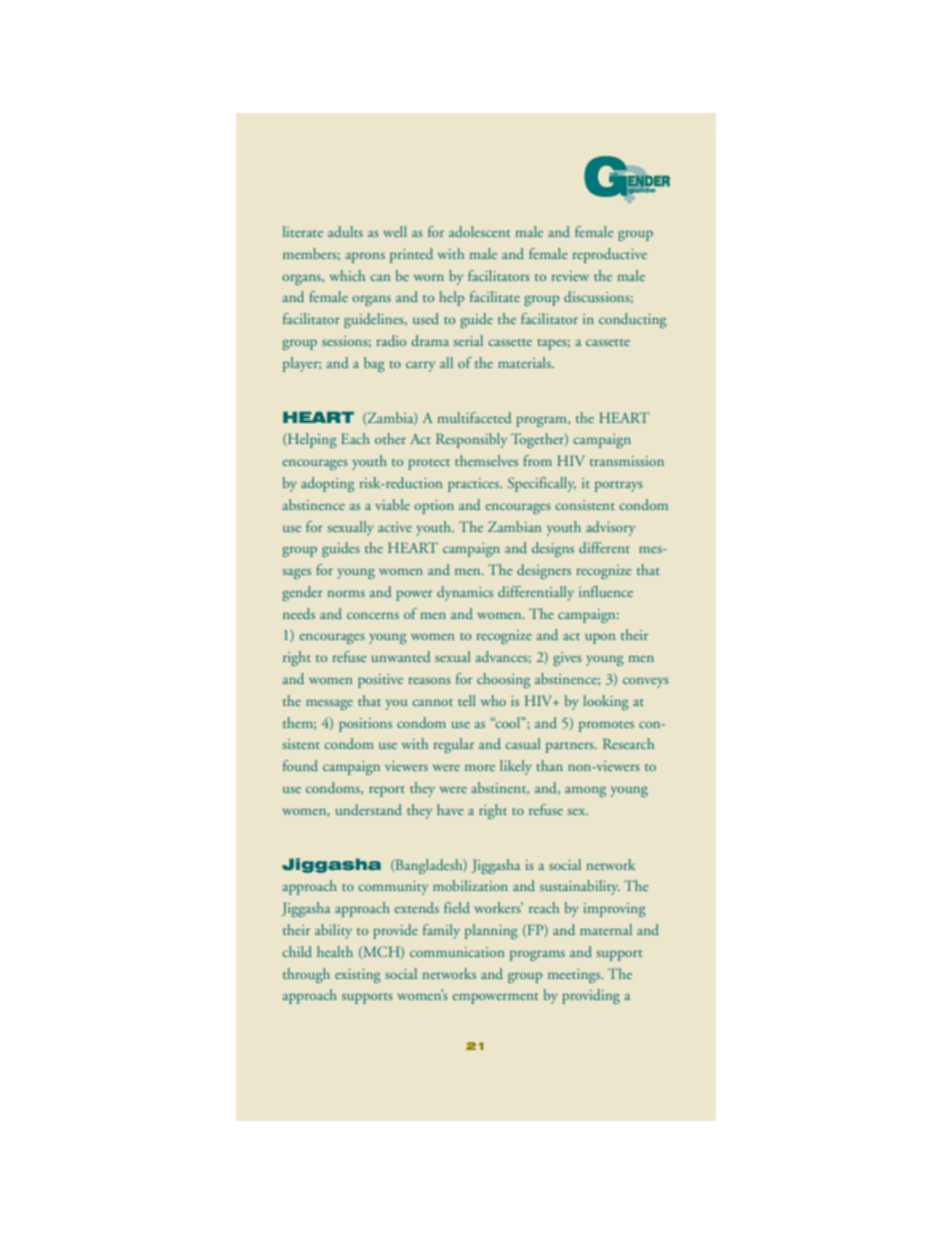 Image resolution: width=952 pixels, height=1233 pixels. What do you see at coordinates (347, 275) in the document?
I see `which` at bounding box center [347, 275].
